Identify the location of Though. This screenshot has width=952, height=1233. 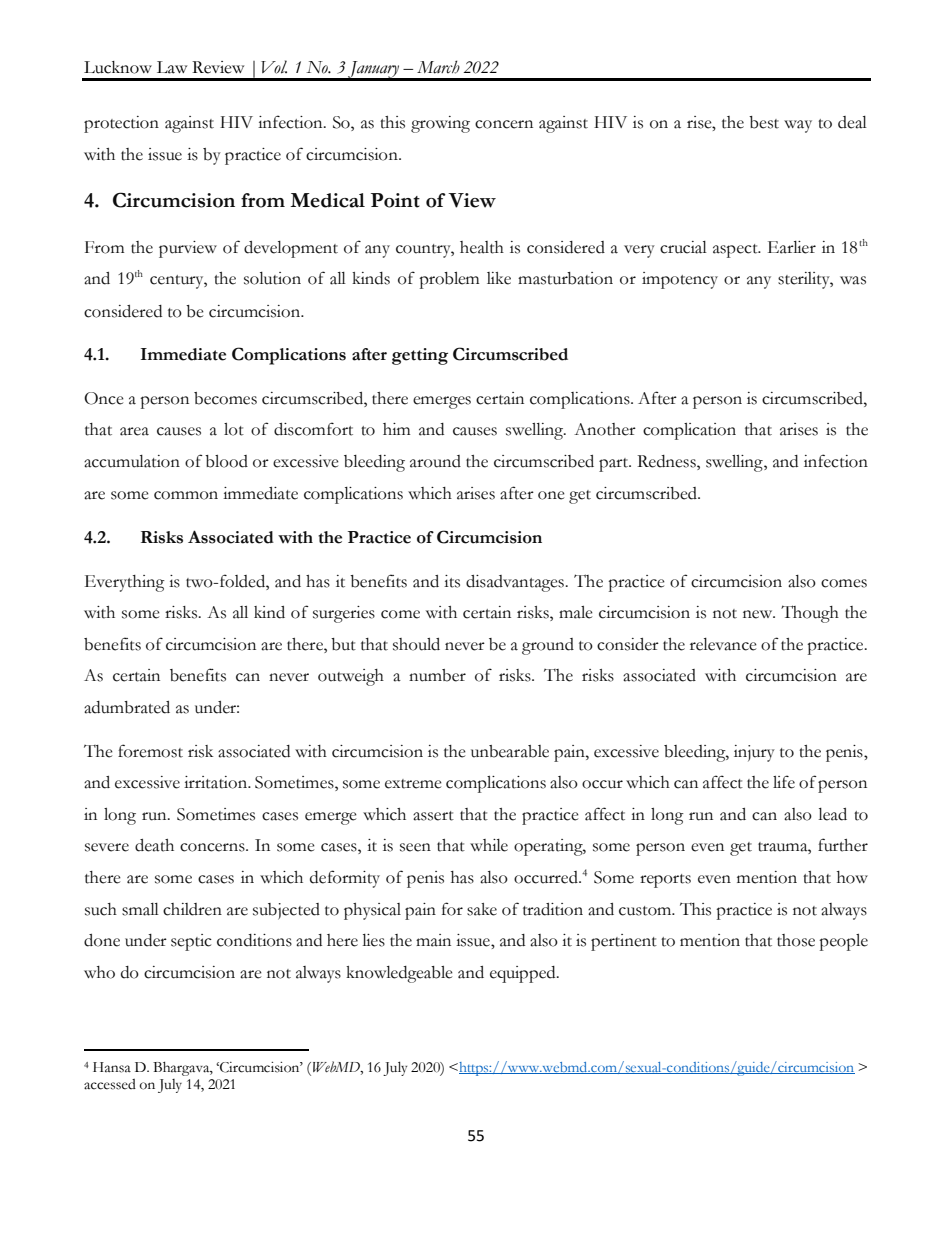
(810, 614).
